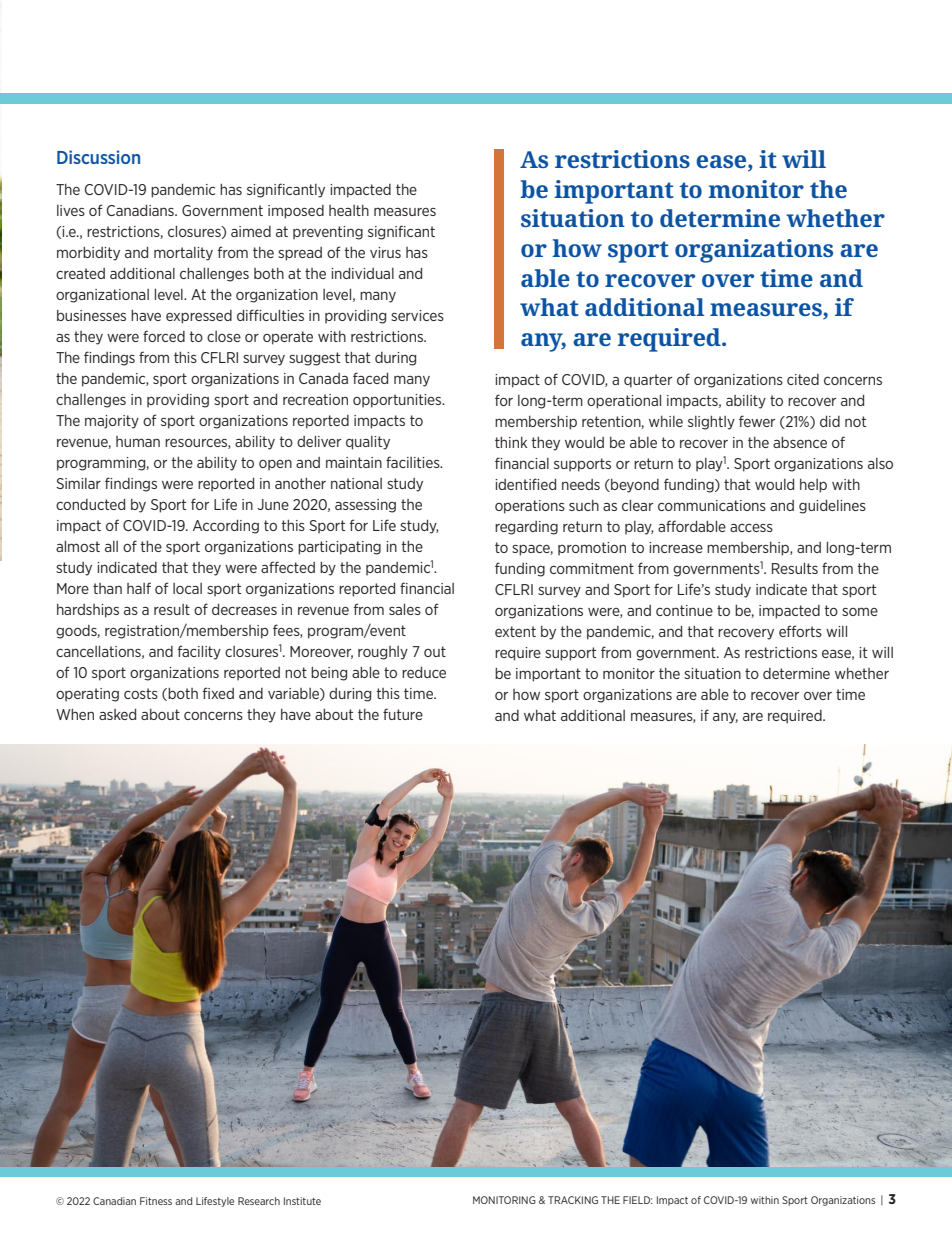 This page has height=1233, width=952. Describe the element at coordinates (800, 631) in the page. I see `efforts` at that location.
